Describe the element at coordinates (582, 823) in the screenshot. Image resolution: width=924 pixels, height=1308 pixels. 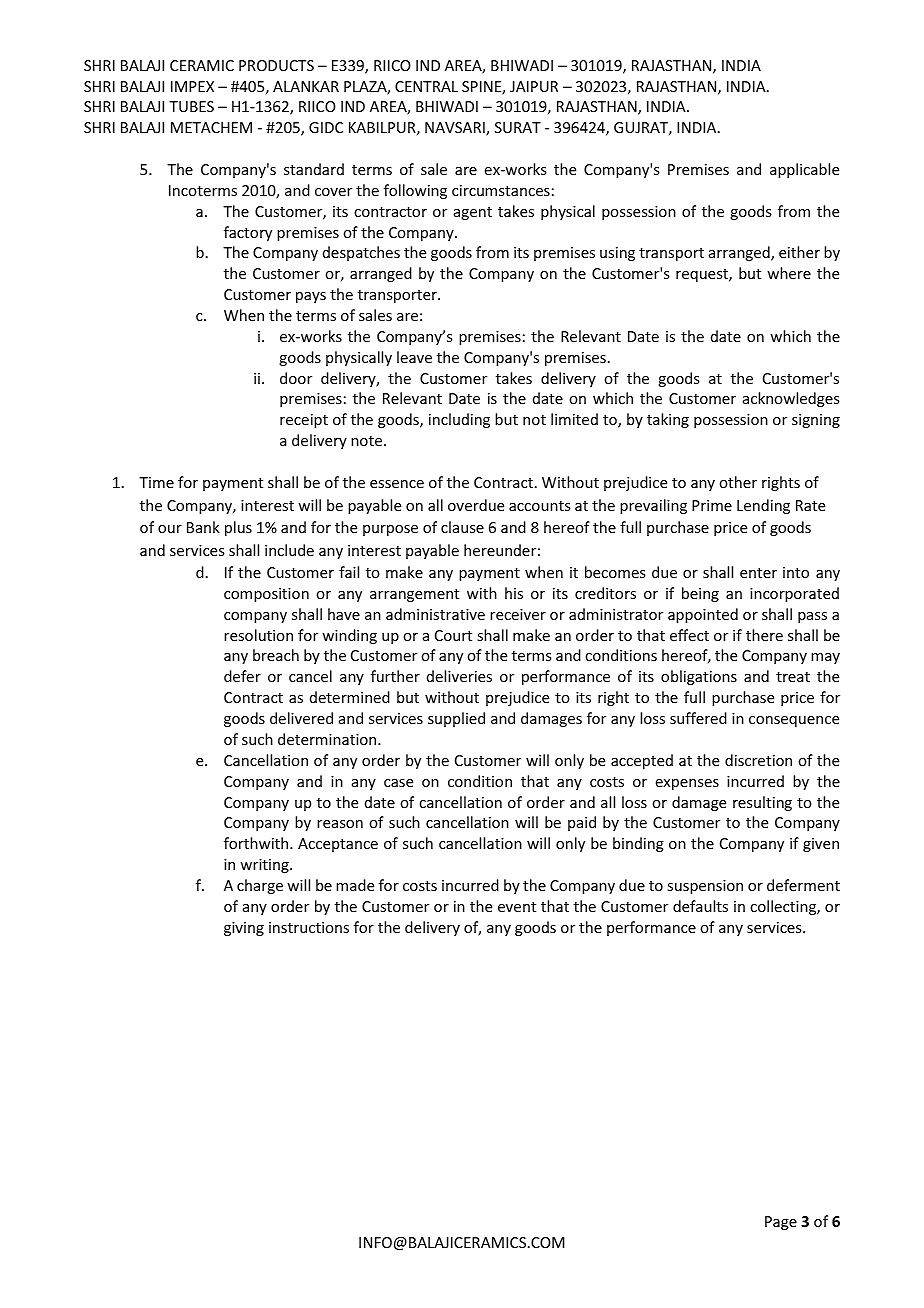
I see `paid` at that location.
